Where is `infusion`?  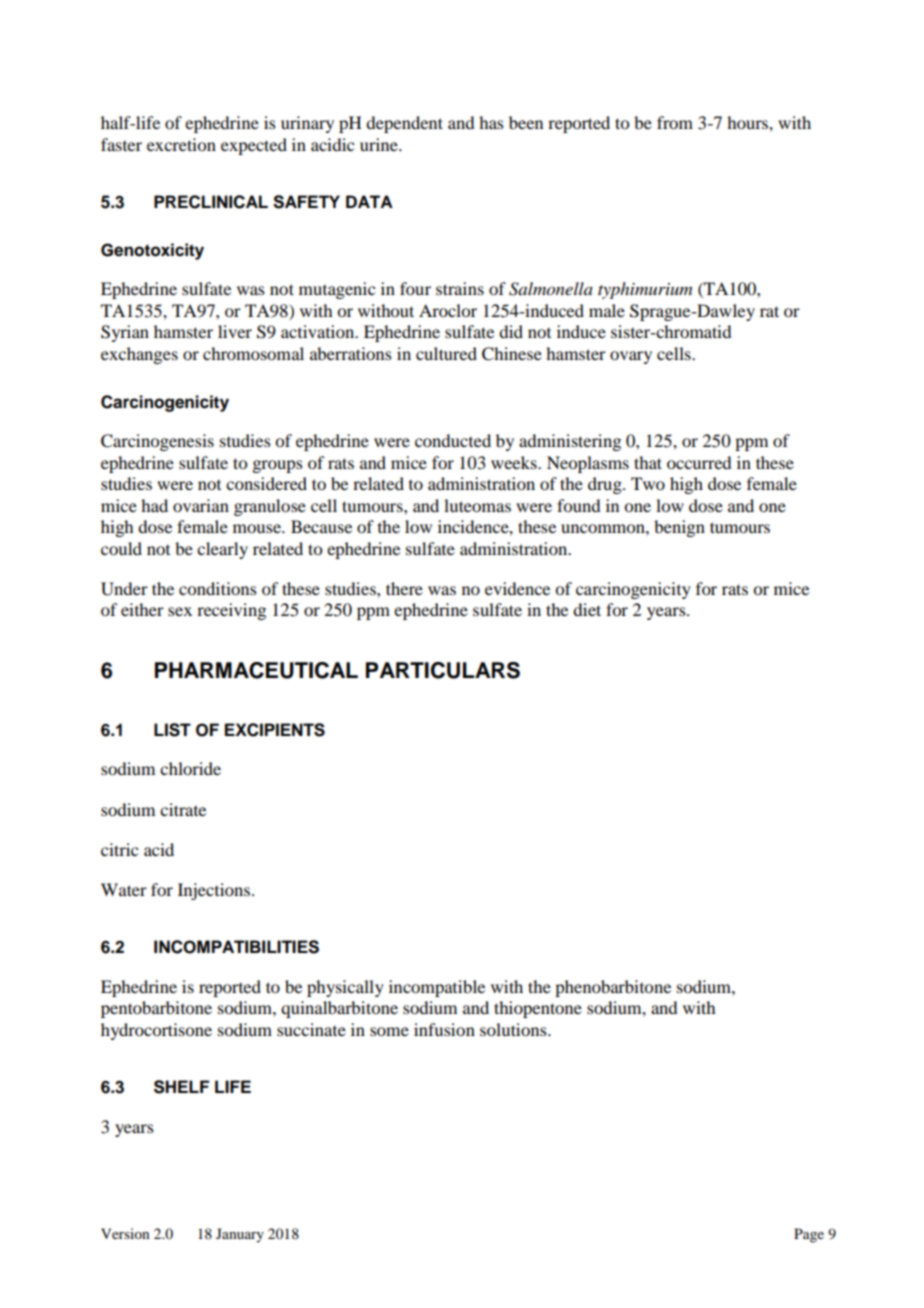 infusion is located at coordinates (444, 1029).
